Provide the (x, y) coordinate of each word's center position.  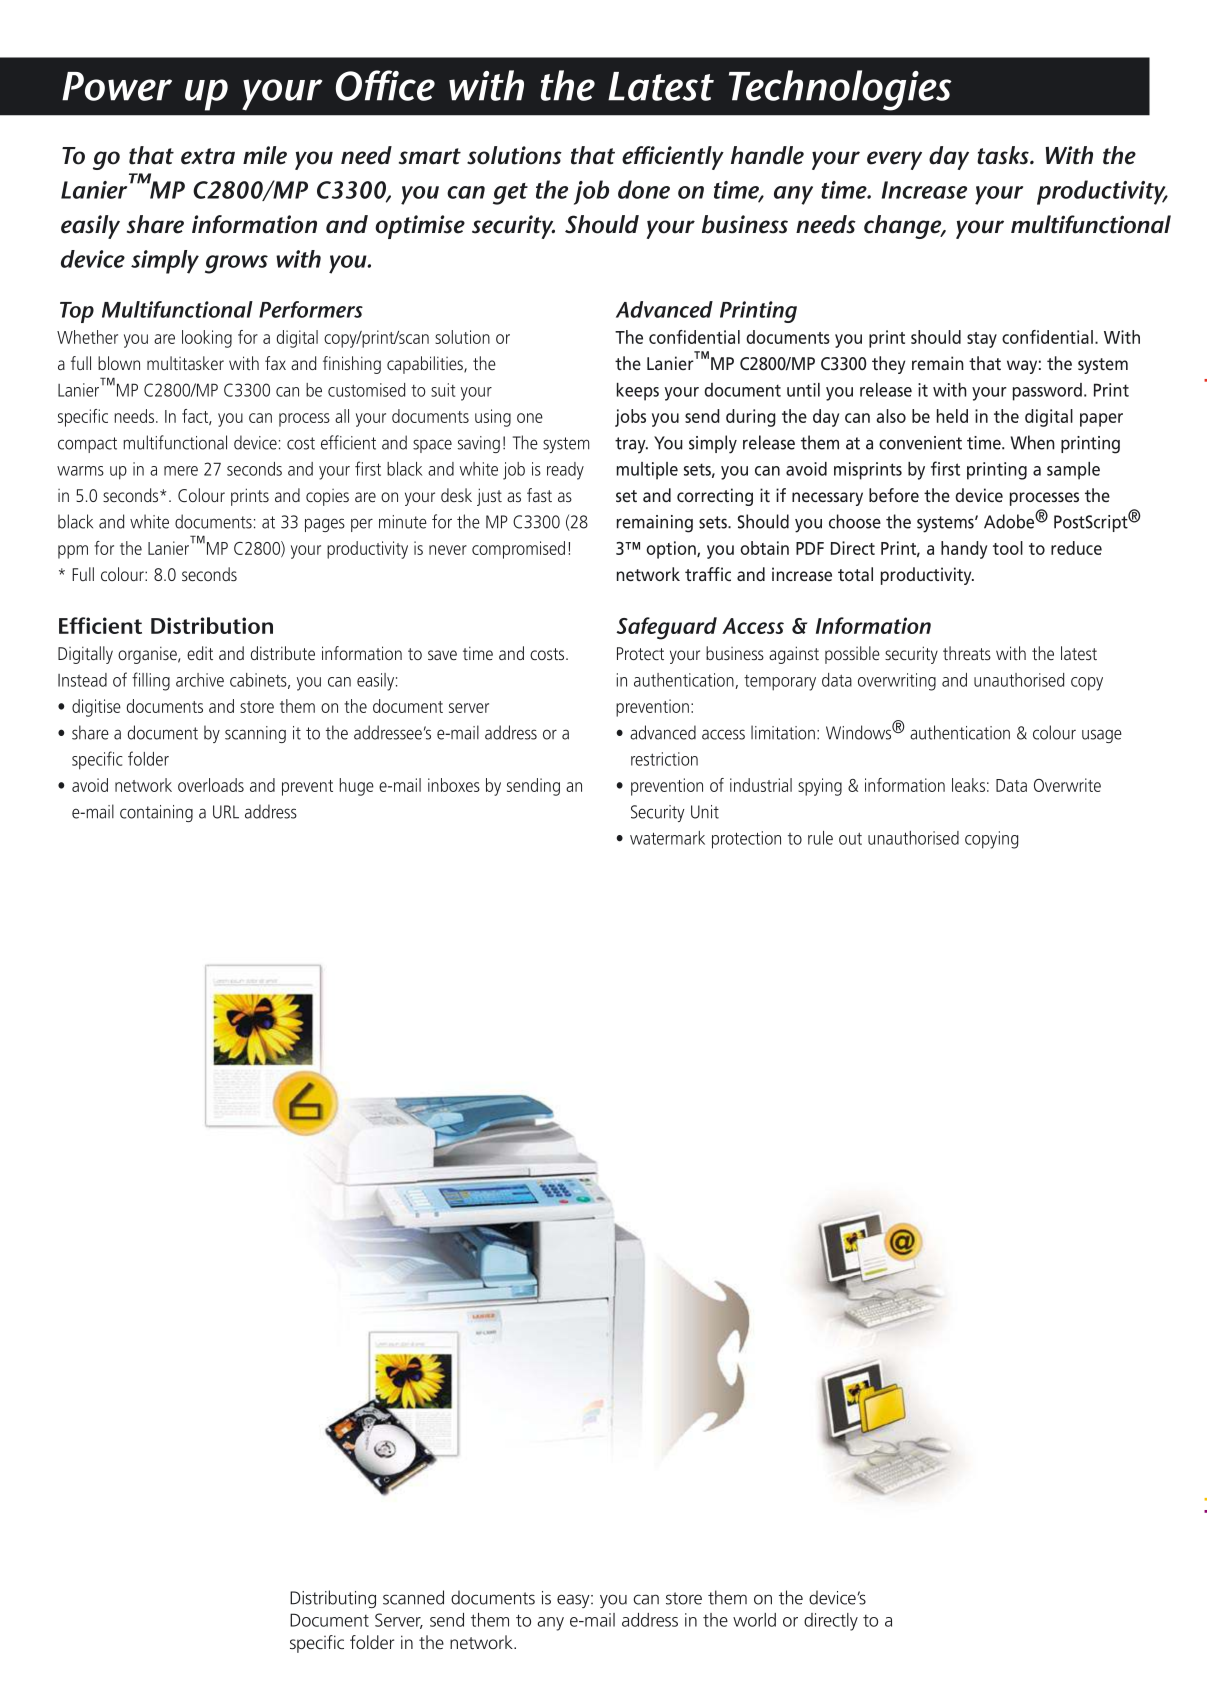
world (754, 1620)
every (894, 160)
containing (156, 813)
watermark (667, 838)
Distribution (212, 625)
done (644, 189)
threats (967, 653)
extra (208, 156)
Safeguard (666, 628)
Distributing (333, 1599)
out (850, 838)
